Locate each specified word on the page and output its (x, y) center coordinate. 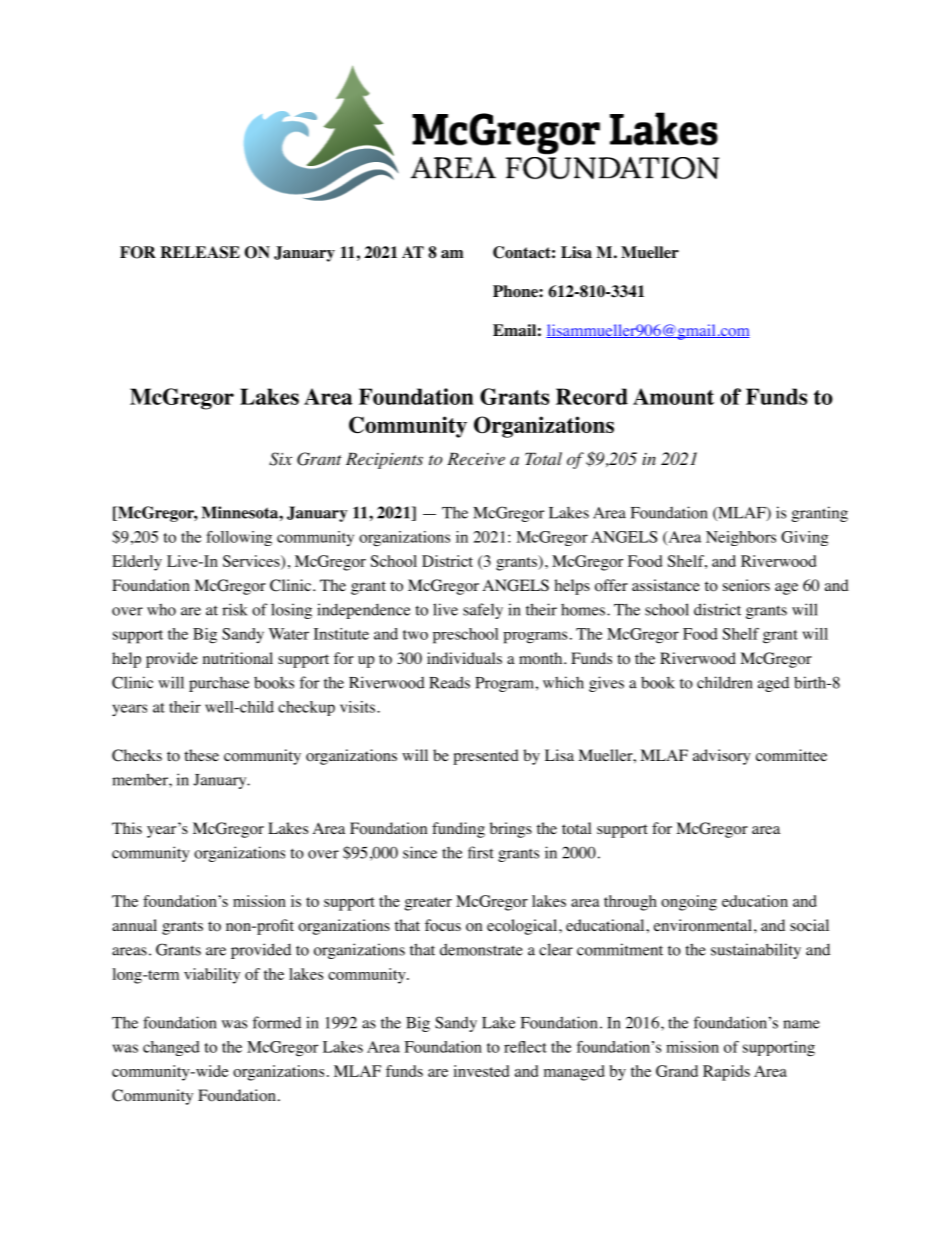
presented (486, 757)
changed (171, 1048)
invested (481, 1071)
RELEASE (200, 252)
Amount (673, 396)
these (201, 755)
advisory (722, 757)
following (239, 538)
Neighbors (741, 538)
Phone (516, 291)
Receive (476, 459)
